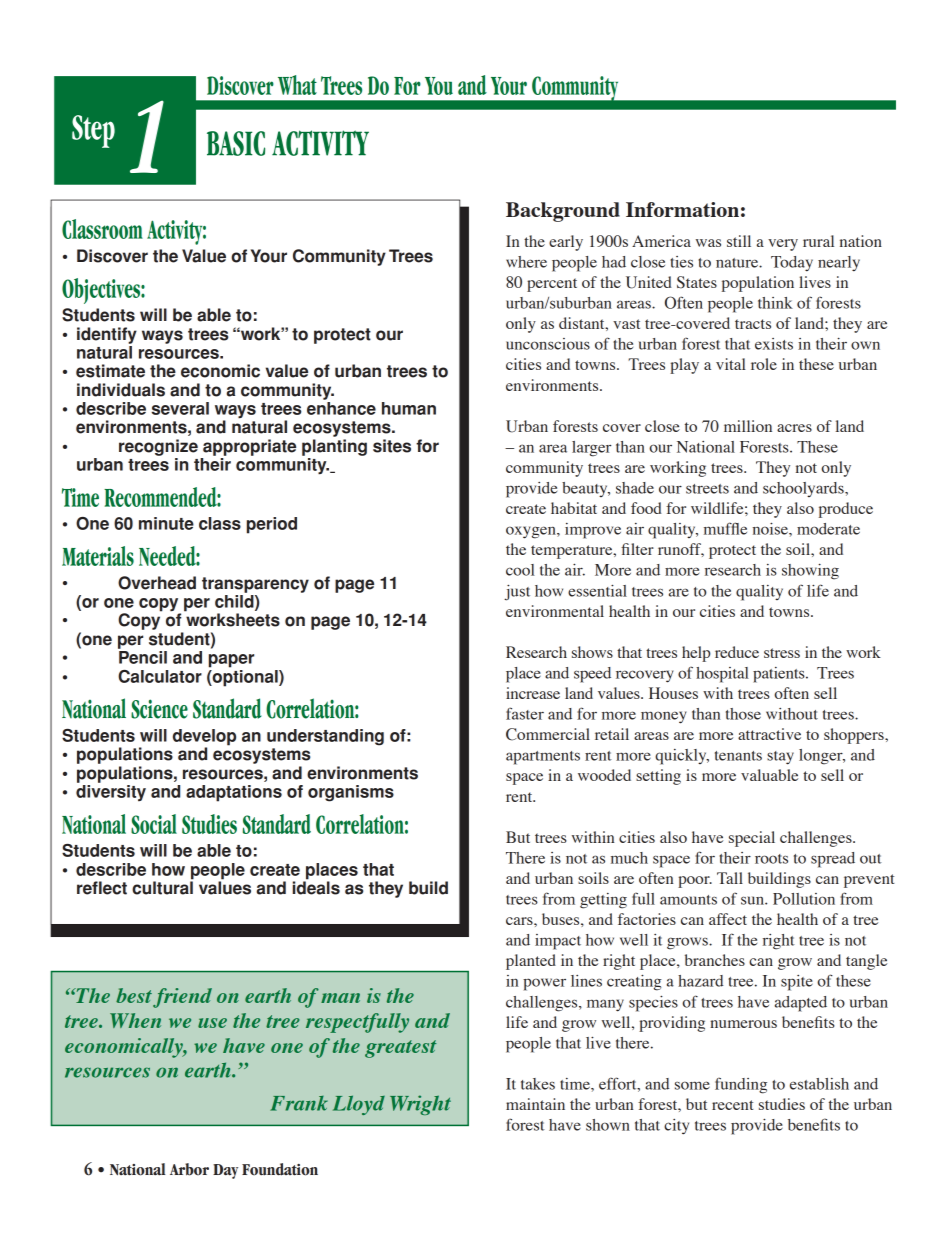 This page has width=952, height=1233. What do you see at coordinates (517, 593) in the page?
I see `just` at bounding box center [517, 593].
